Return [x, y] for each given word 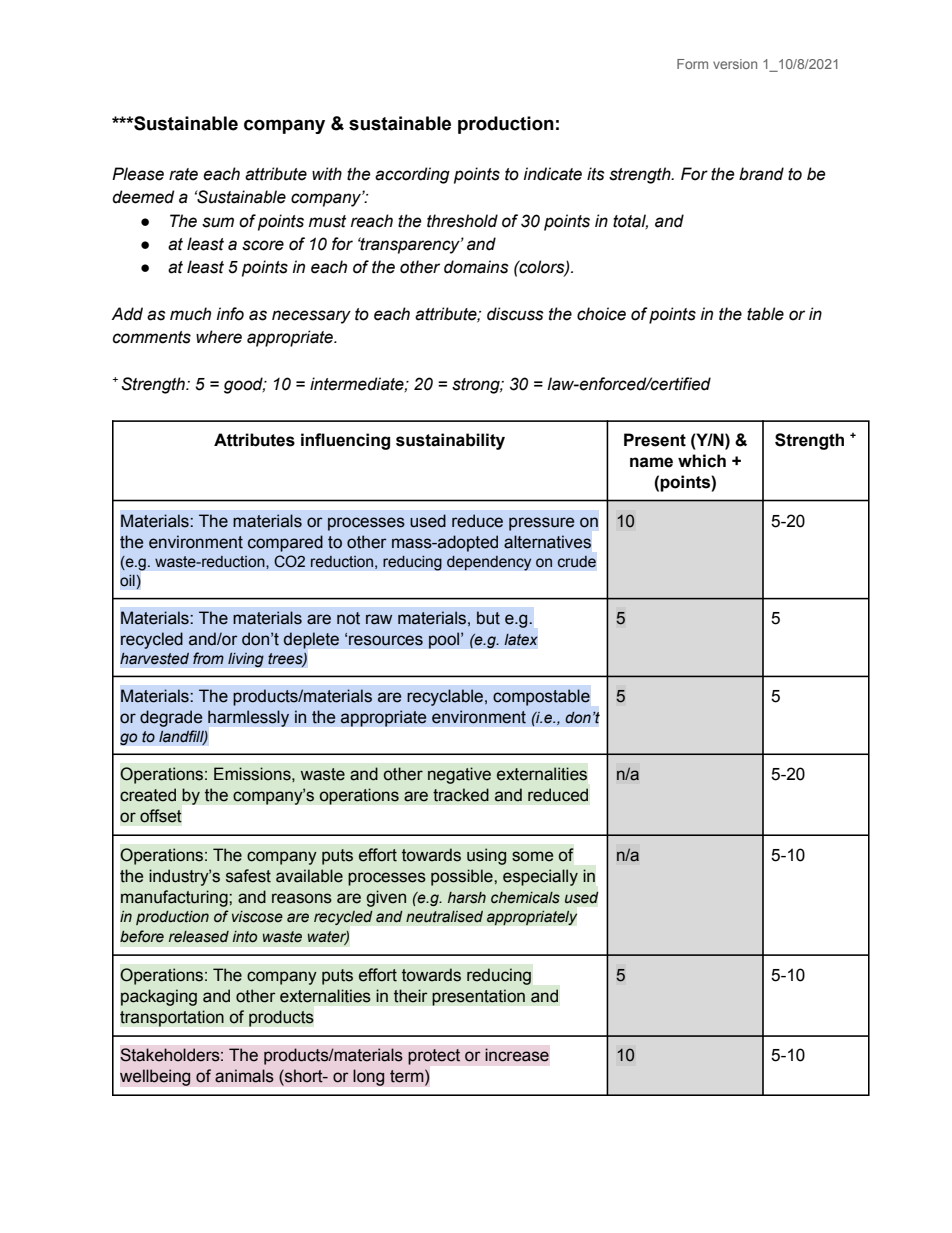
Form [692, 64]
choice [601, 314]
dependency [489, 563]
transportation [172, 1018]
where [219, 337]
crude [577, 562]
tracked [461, 795]
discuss [515, 314]
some [532, 856]
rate [183, 174]
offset [161, 816]
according [412, 175]
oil [127, 581]
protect [434, 1057]
